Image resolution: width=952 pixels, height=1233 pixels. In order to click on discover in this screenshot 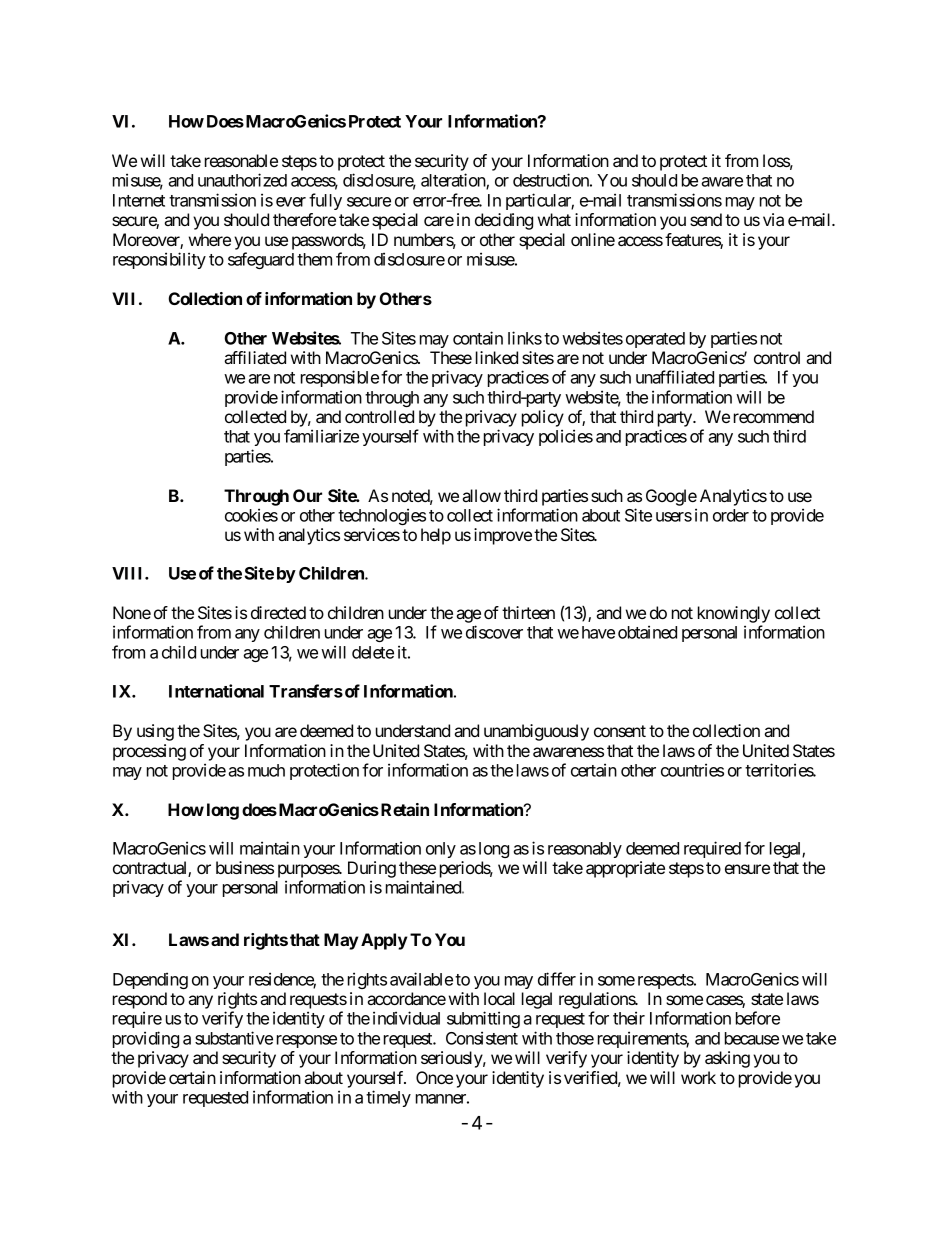, I will do `click(494, 632)`.
